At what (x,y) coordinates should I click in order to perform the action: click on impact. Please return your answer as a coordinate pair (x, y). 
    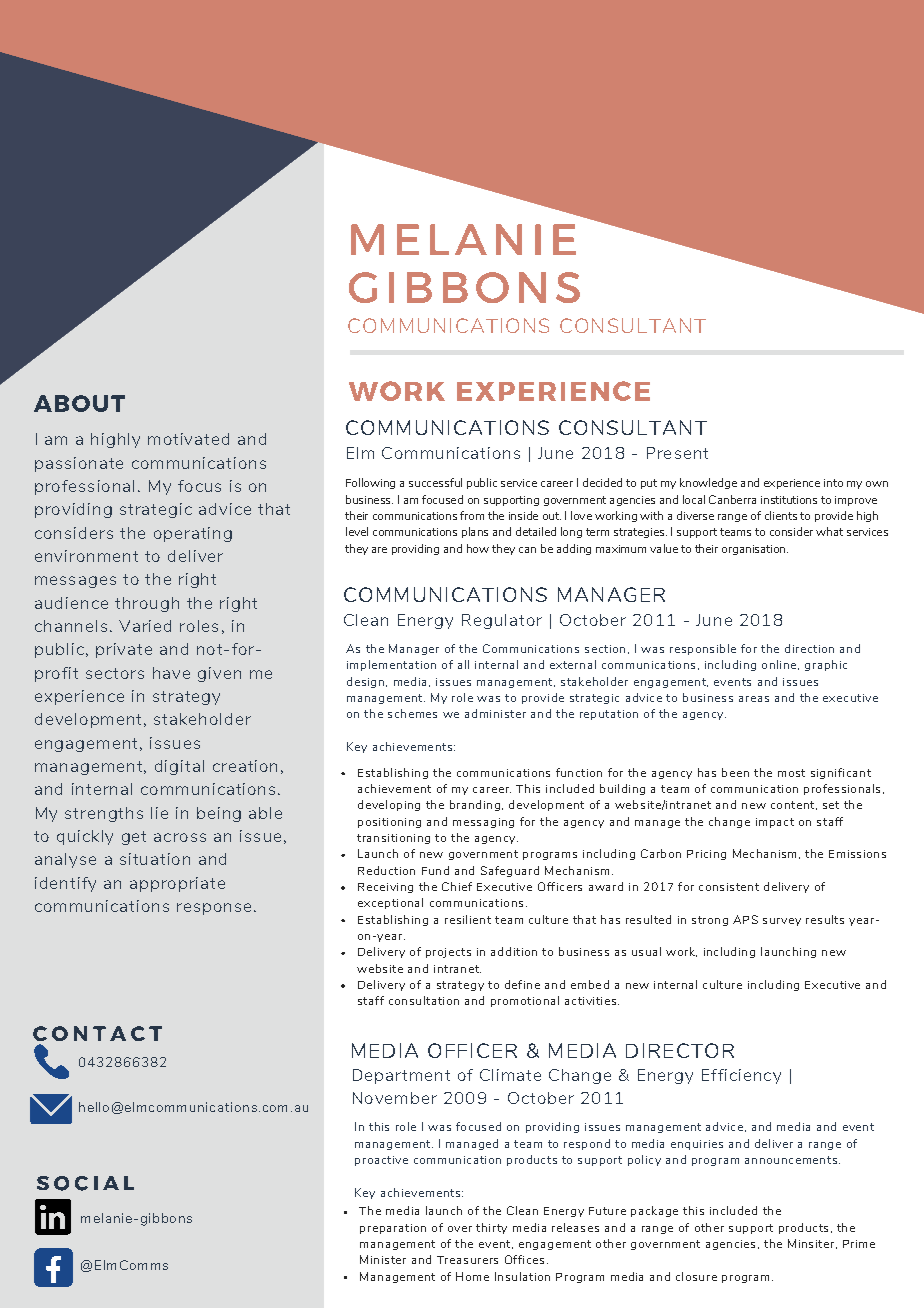
    Looking at the image, I should click on (775, 823).
